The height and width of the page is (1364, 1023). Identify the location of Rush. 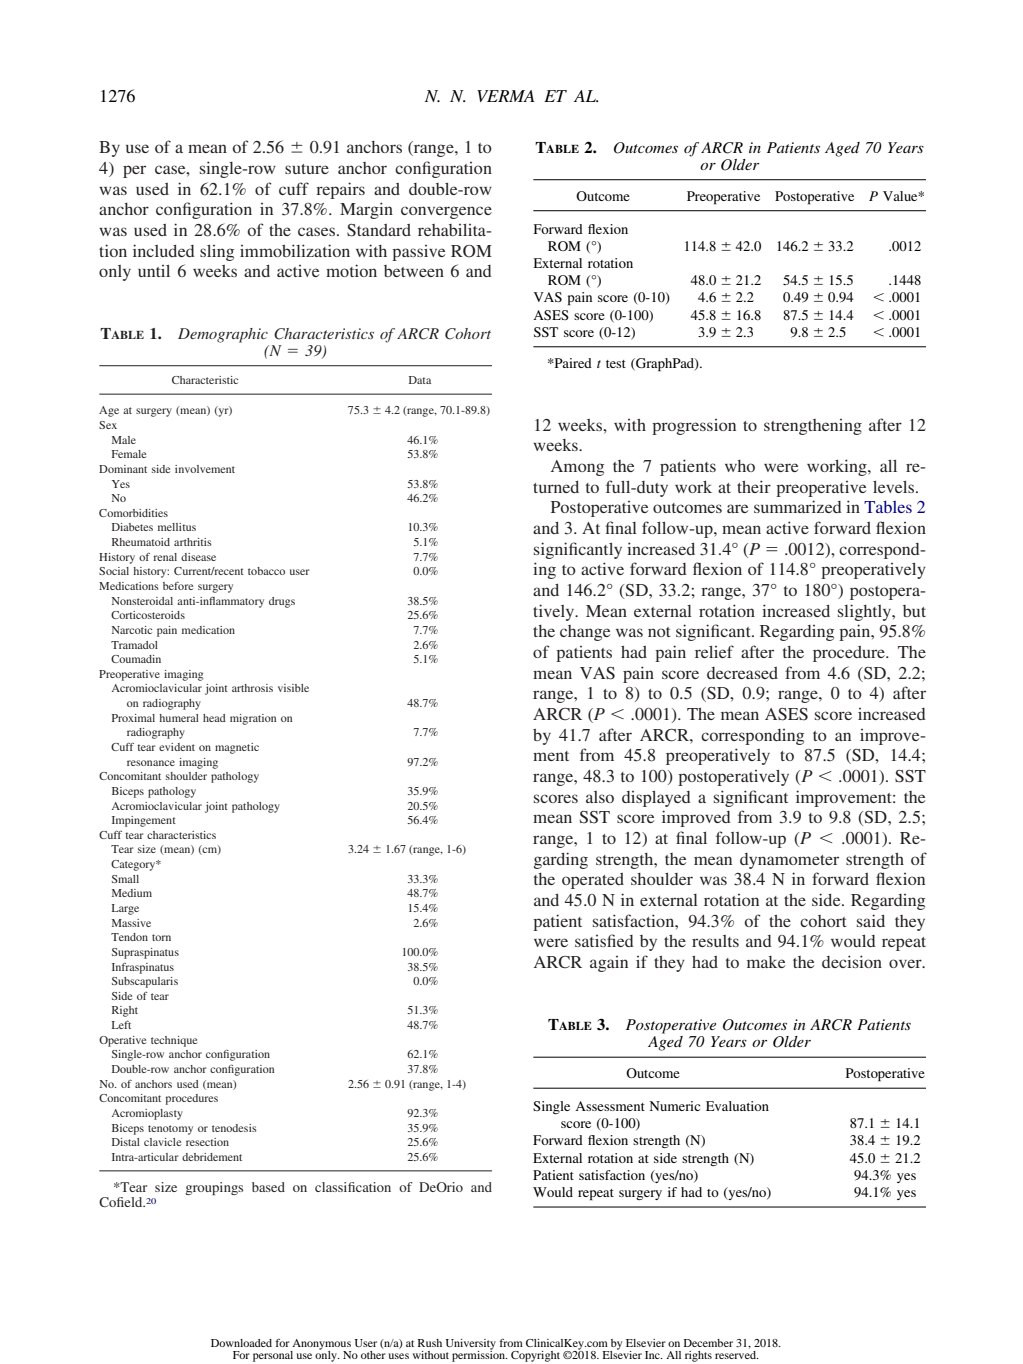
(430, 1343).
